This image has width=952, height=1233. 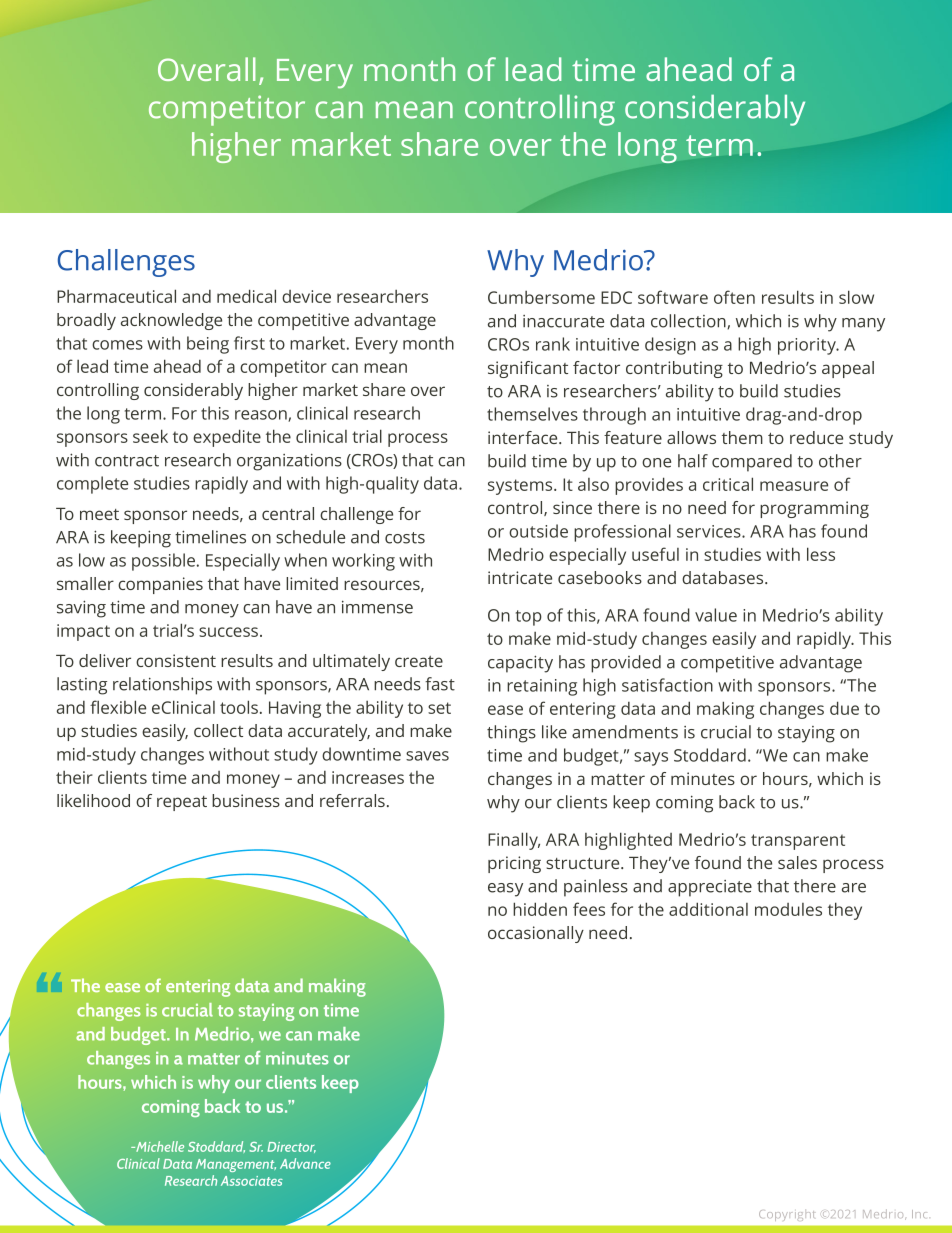 I want to click on Cumbersome, so click(x=541, y=297).
